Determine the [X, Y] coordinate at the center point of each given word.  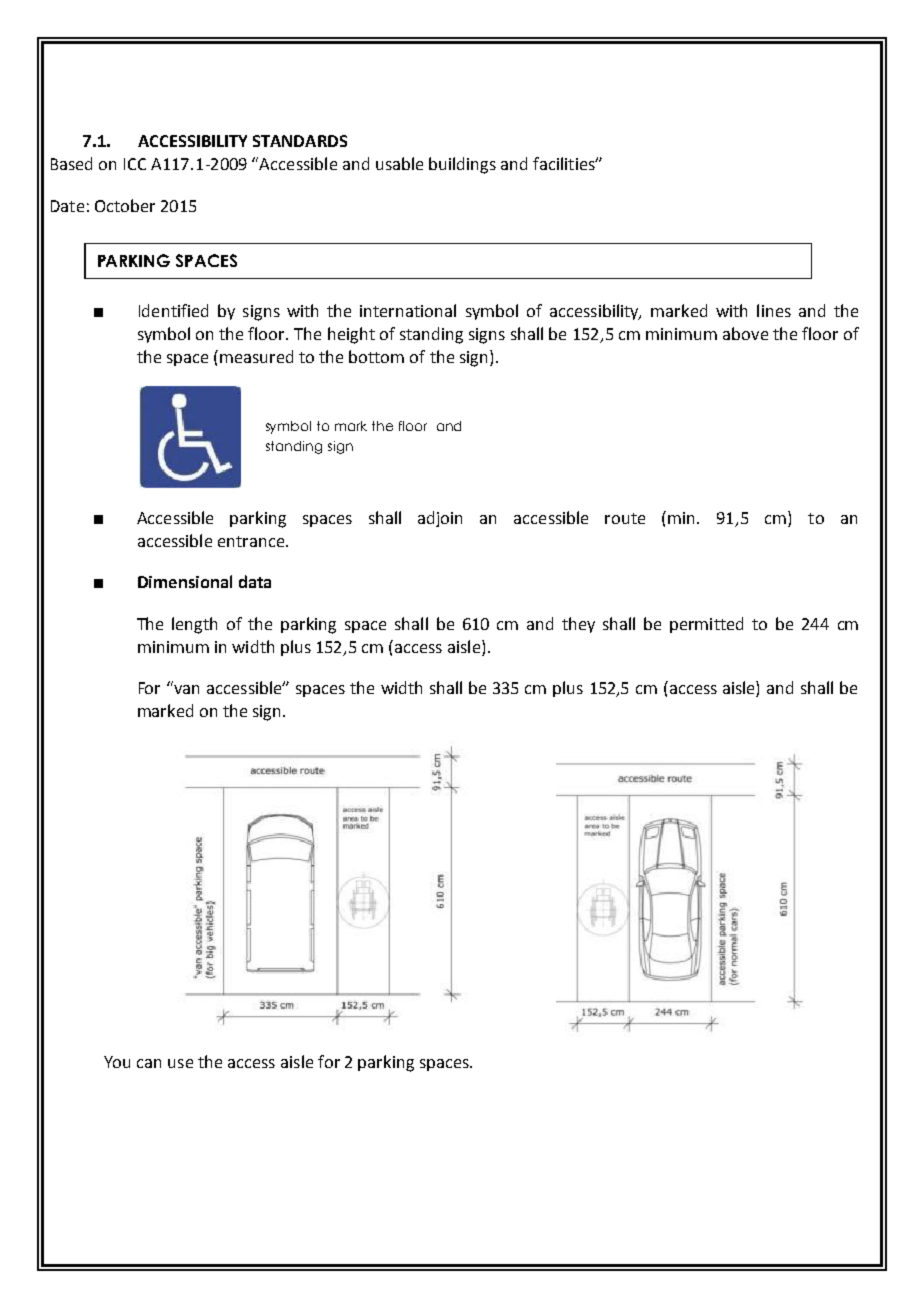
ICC [135, 164]
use [180, 1063]
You [117, 1062]
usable [399, 163]
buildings [462, 165]
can [149, 1063]
